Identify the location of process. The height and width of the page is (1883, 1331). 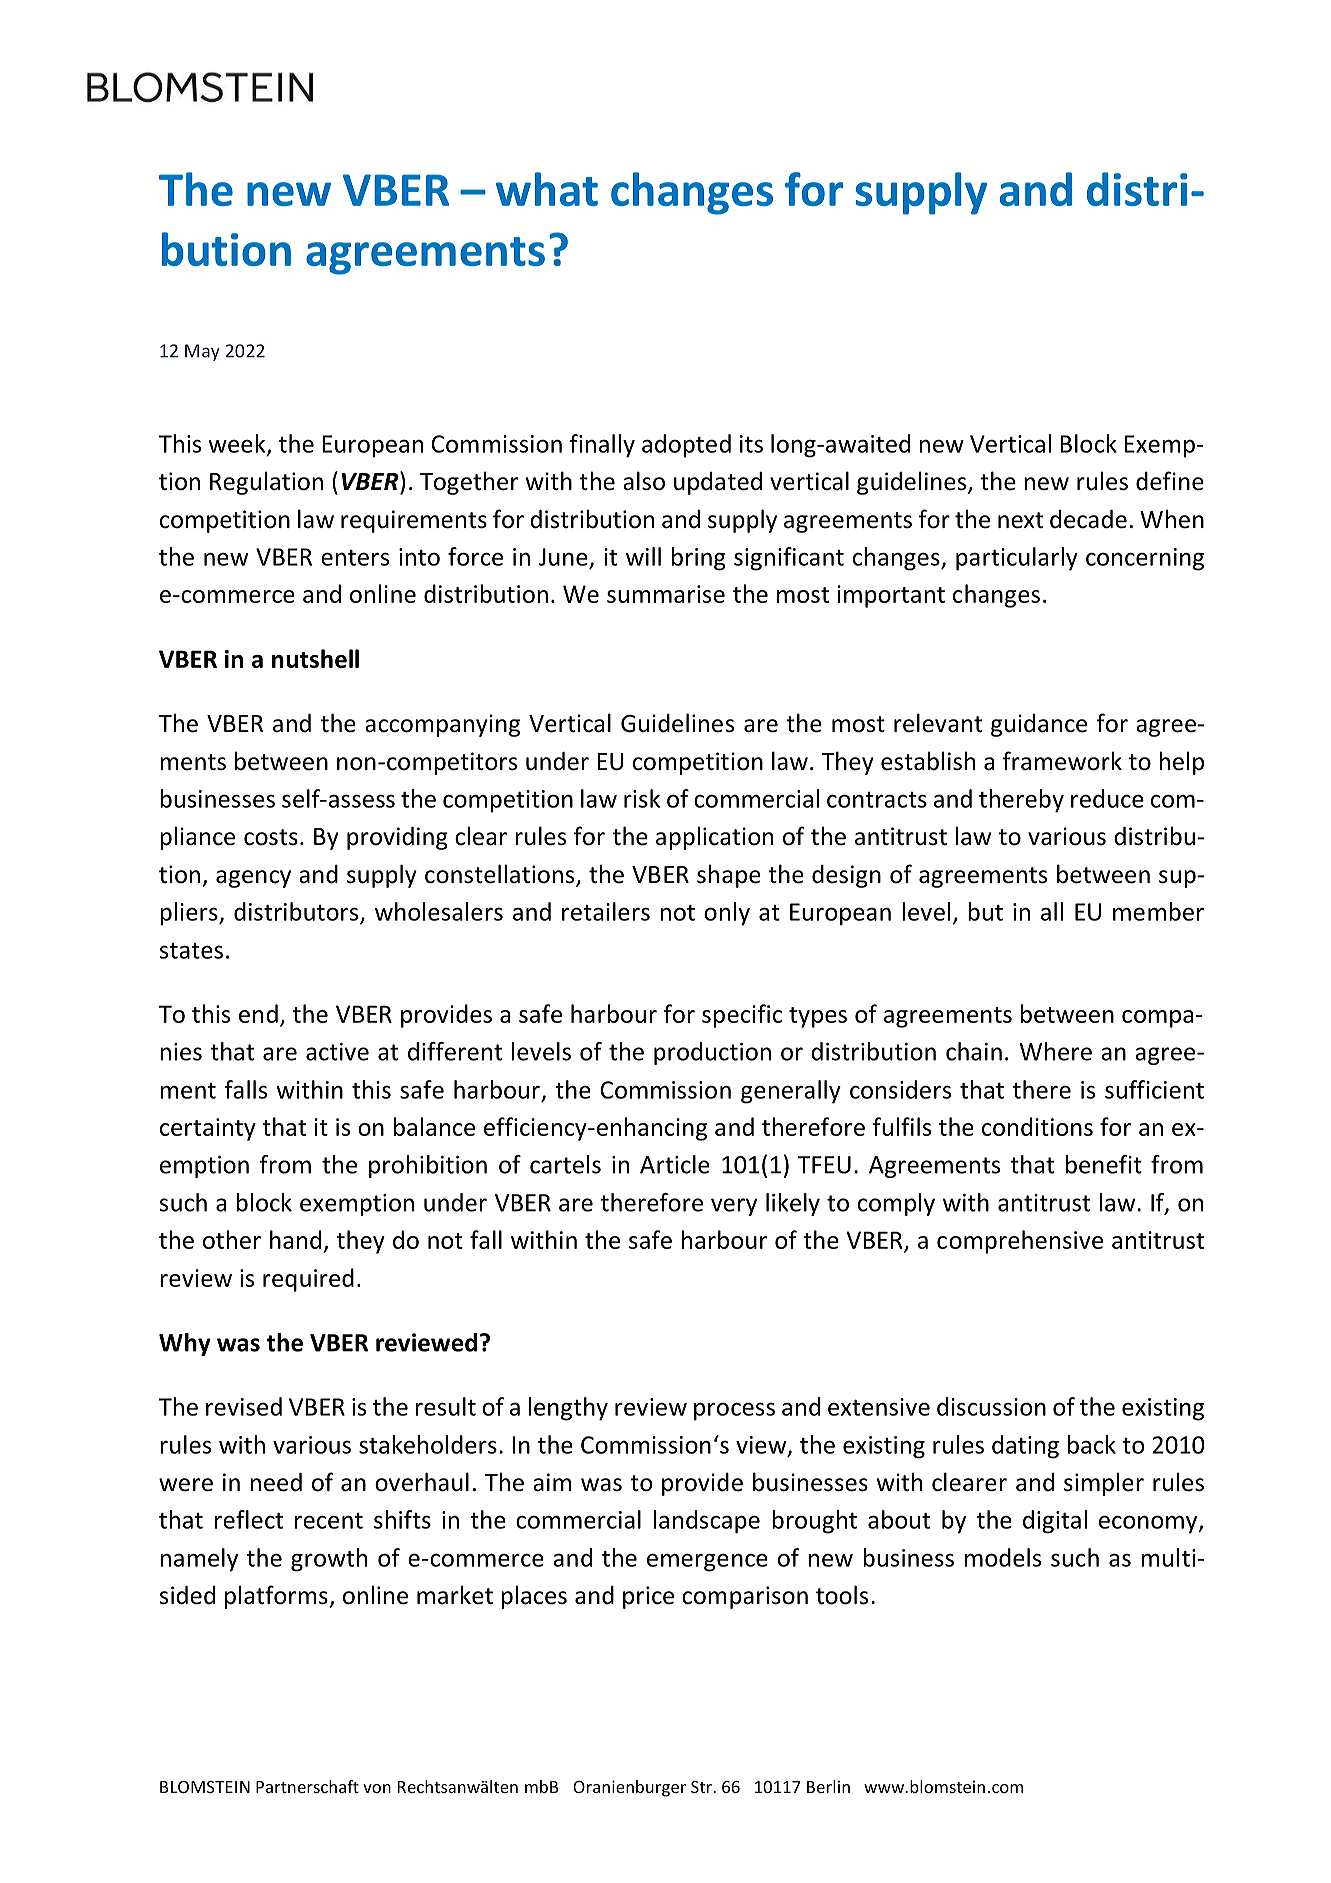
(734, 1411).
